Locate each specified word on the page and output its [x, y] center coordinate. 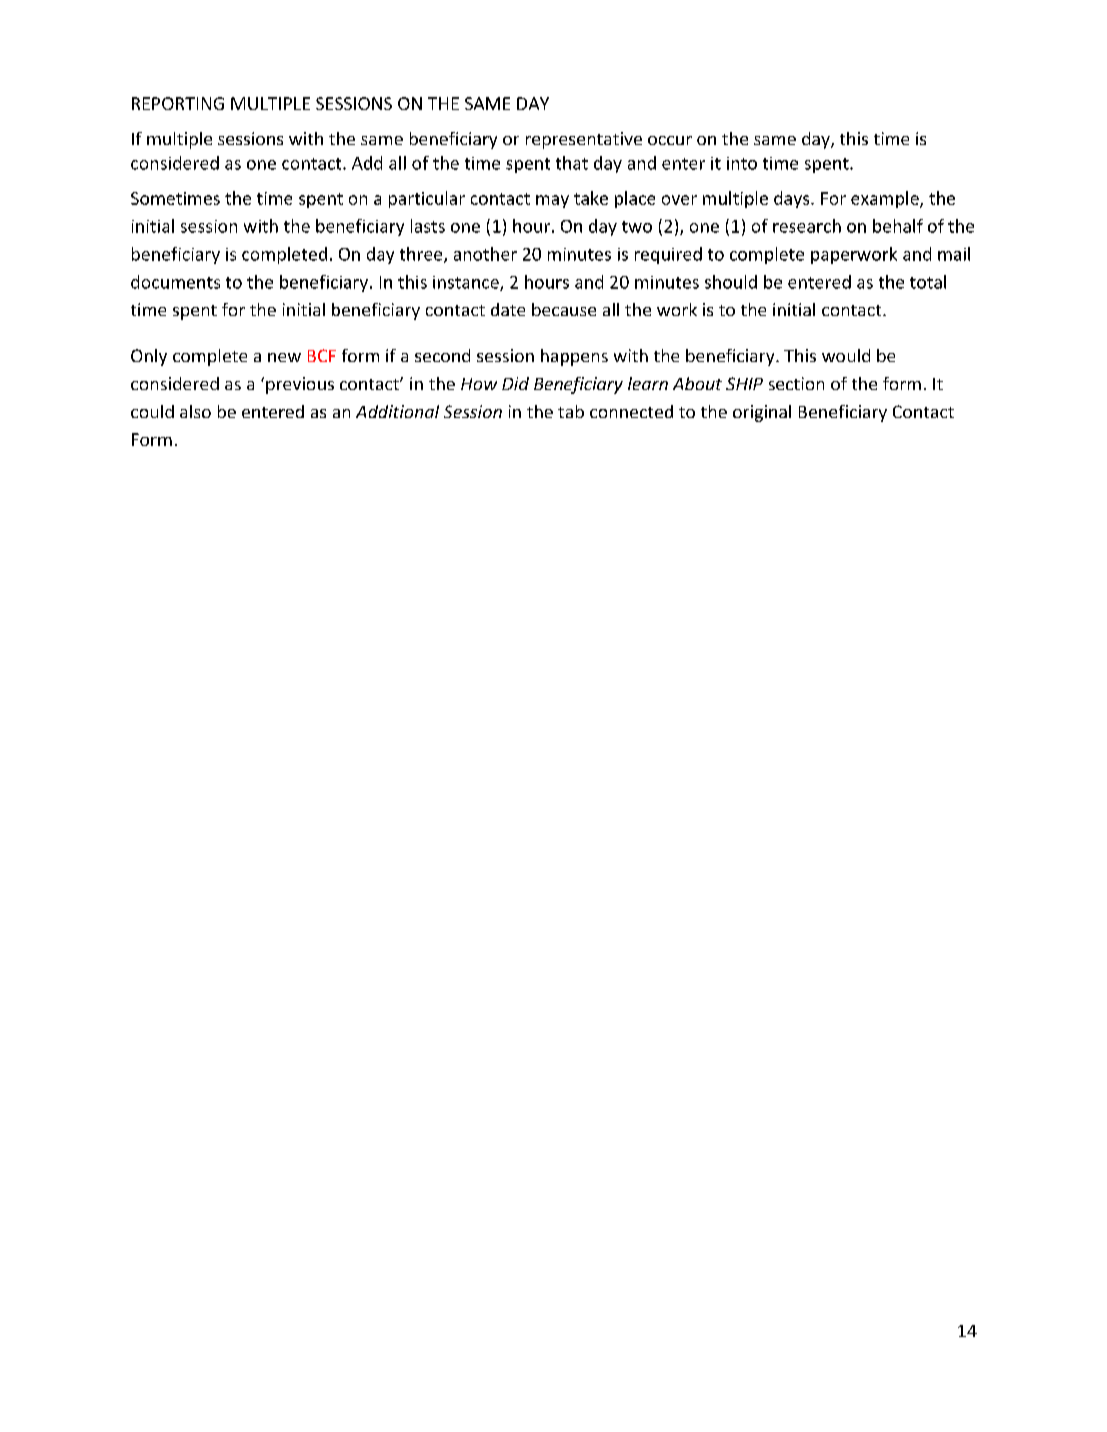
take [591, 198]
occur [670, 140]
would [846, 355]
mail [954, 254]
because [564, 309]
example [886, 199]
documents [175, 282]
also [195, 411]
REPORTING [178, 103]
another [485, 254]
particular [427, 199]
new [284, 357]
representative [584, 140]
